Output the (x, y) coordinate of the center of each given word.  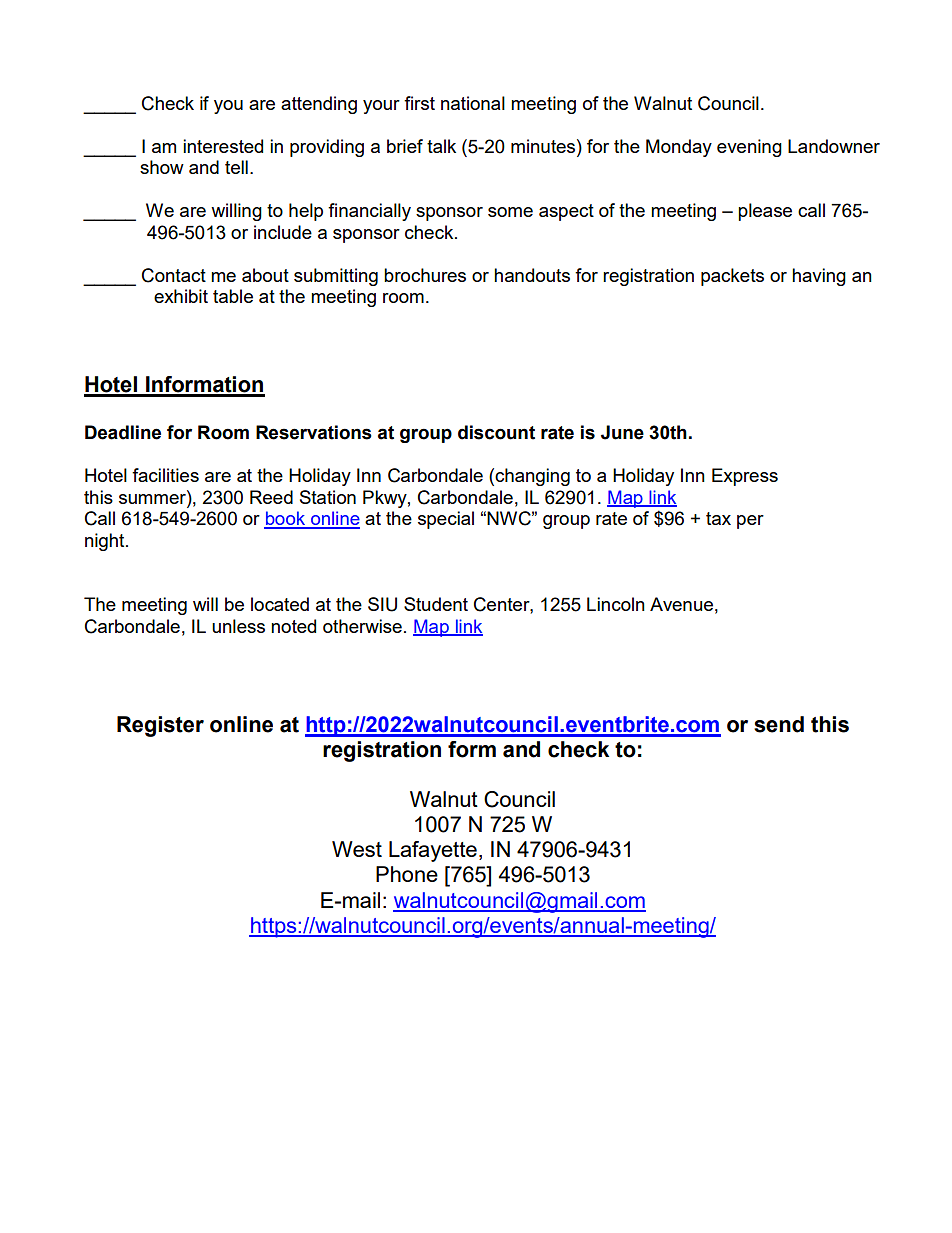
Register (160, 726)
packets (732, 277)
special (446, 520)
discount (496, 432)
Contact (174, 275)
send (779, 724)
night (106, 542)
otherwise (362, 626)
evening (749, 148)
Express (745, 477)
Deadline (123, 432)
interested (223, 146)
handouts (532, 275)
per (750, 522)
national (473, 103)
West (357, 849)
